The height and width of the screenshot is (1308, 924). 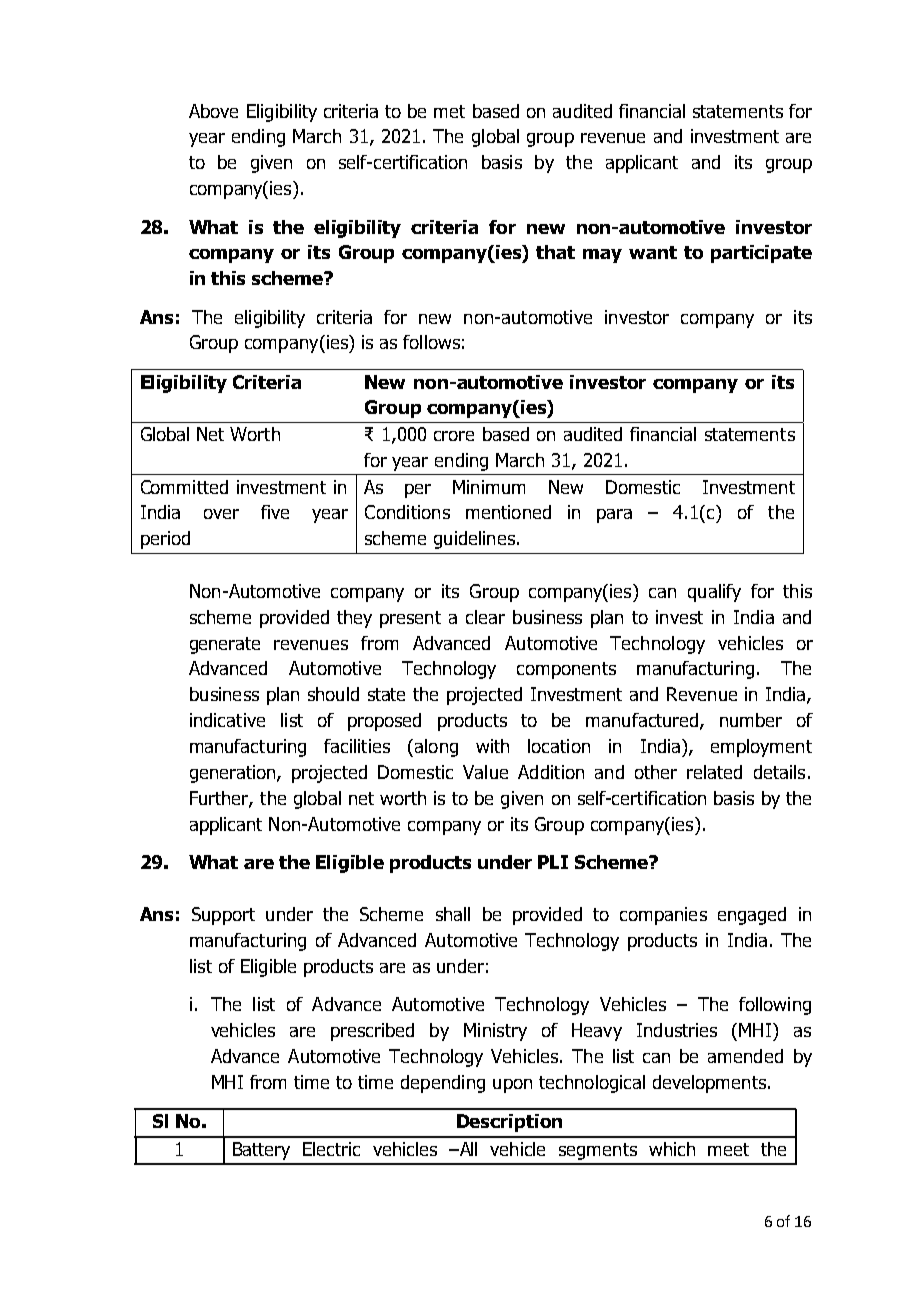 What do you see at coordinates (225, 645) in the screenshot?
I see `generate` at bounding box center [225, 645].
